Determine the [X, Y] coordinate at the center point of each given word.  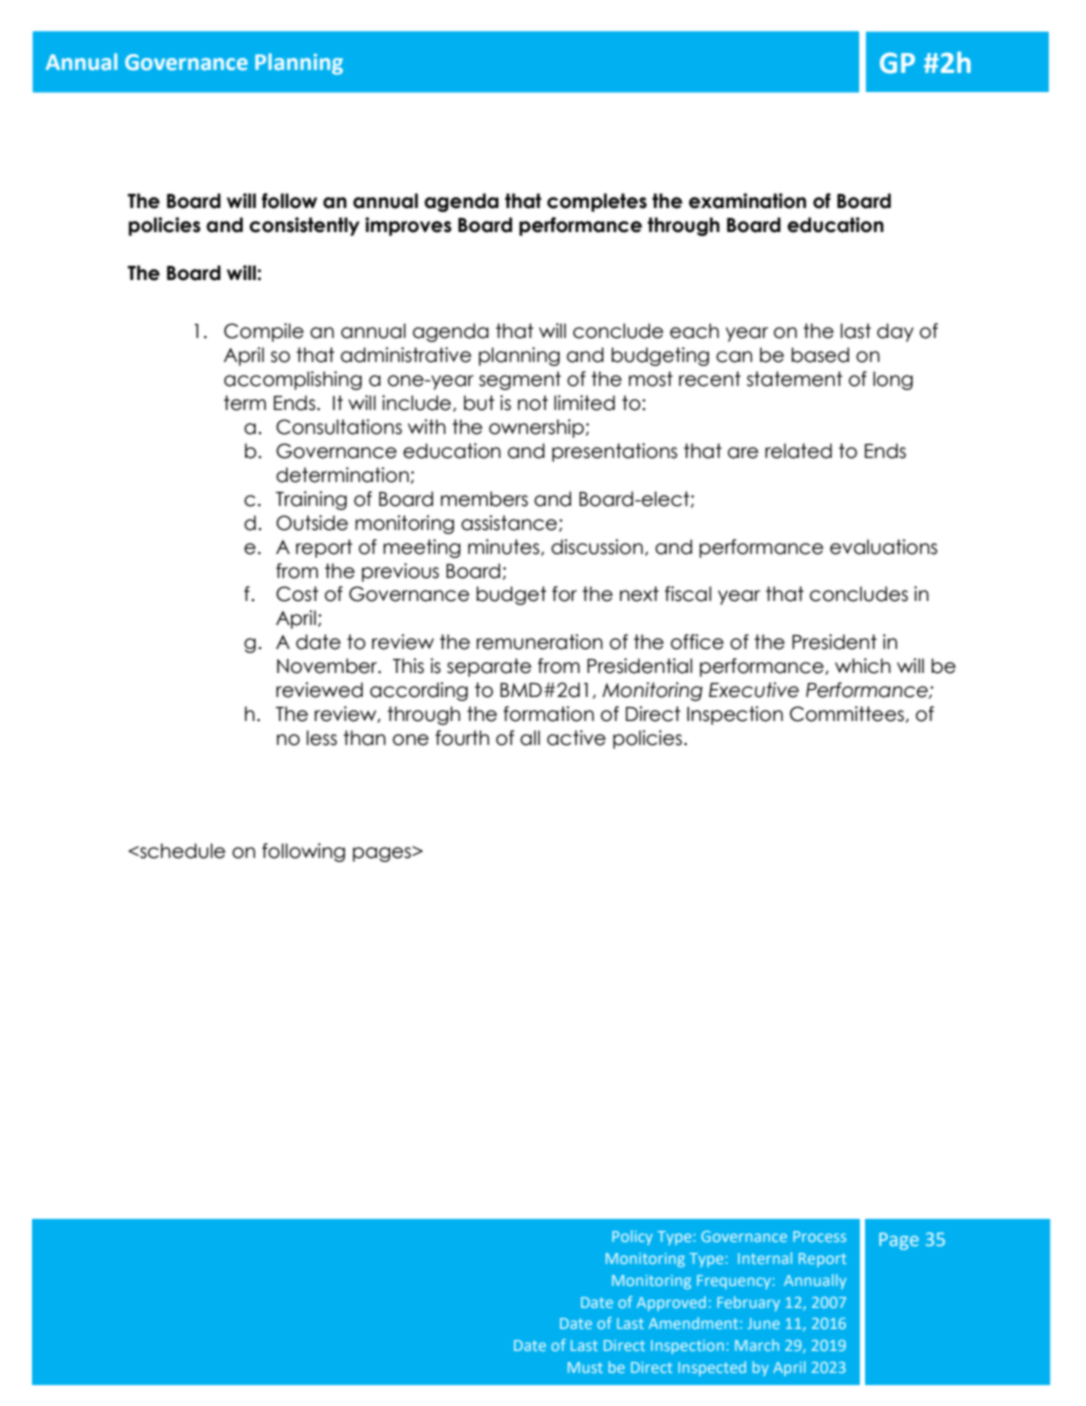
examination [747, 201]
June [763, 1323]
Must [585, 1367]
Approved [671, 1303]
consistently [304, 226]
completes [597, 202]
